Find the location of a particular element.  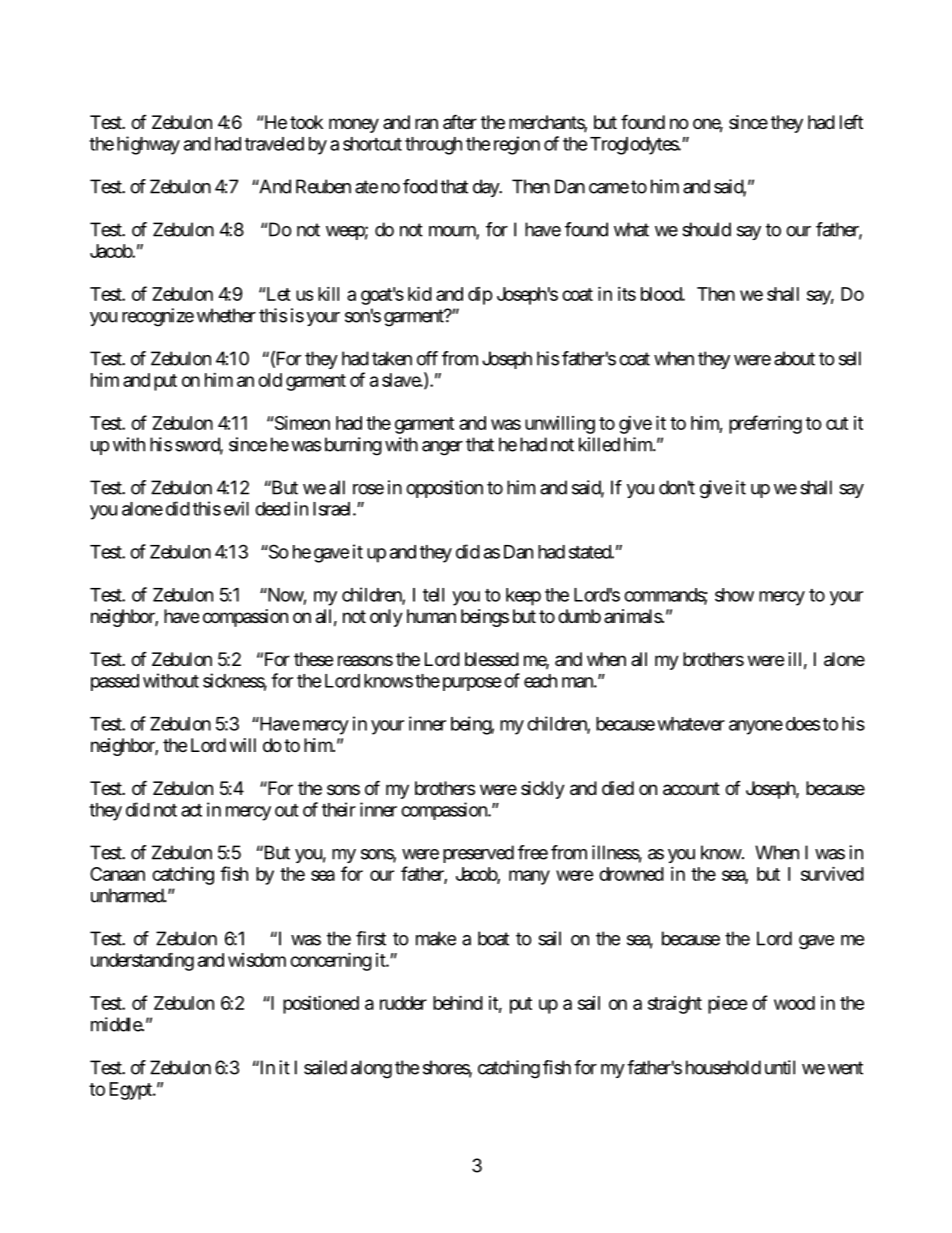

highway is located at coordinates (148, 145).
